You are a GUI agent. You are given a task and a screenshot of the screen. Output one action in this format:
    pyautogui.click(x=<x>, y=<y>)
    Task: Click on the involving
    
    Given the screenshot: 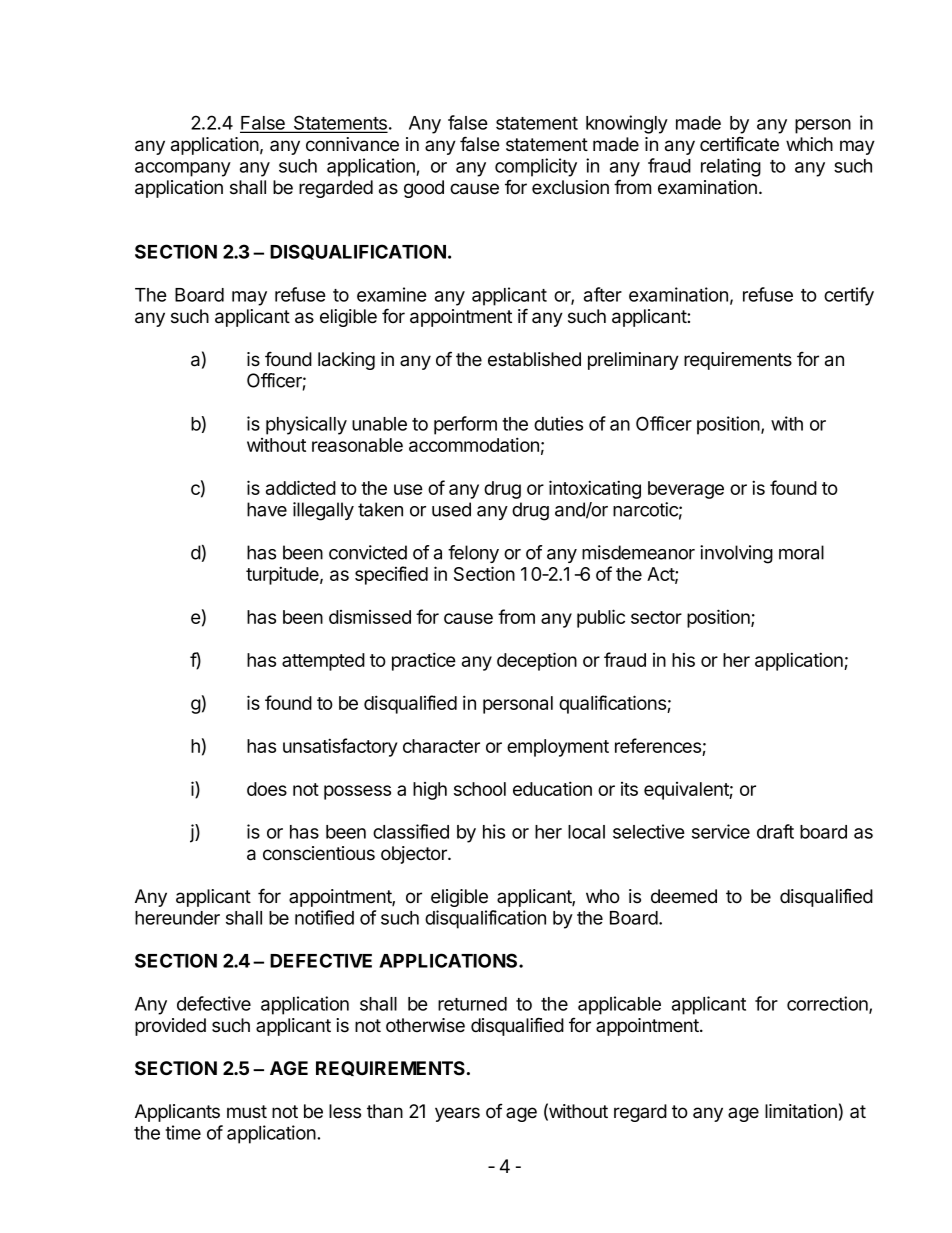 What is the action you would take?
    pyautogui.click(x=736, y=554)
